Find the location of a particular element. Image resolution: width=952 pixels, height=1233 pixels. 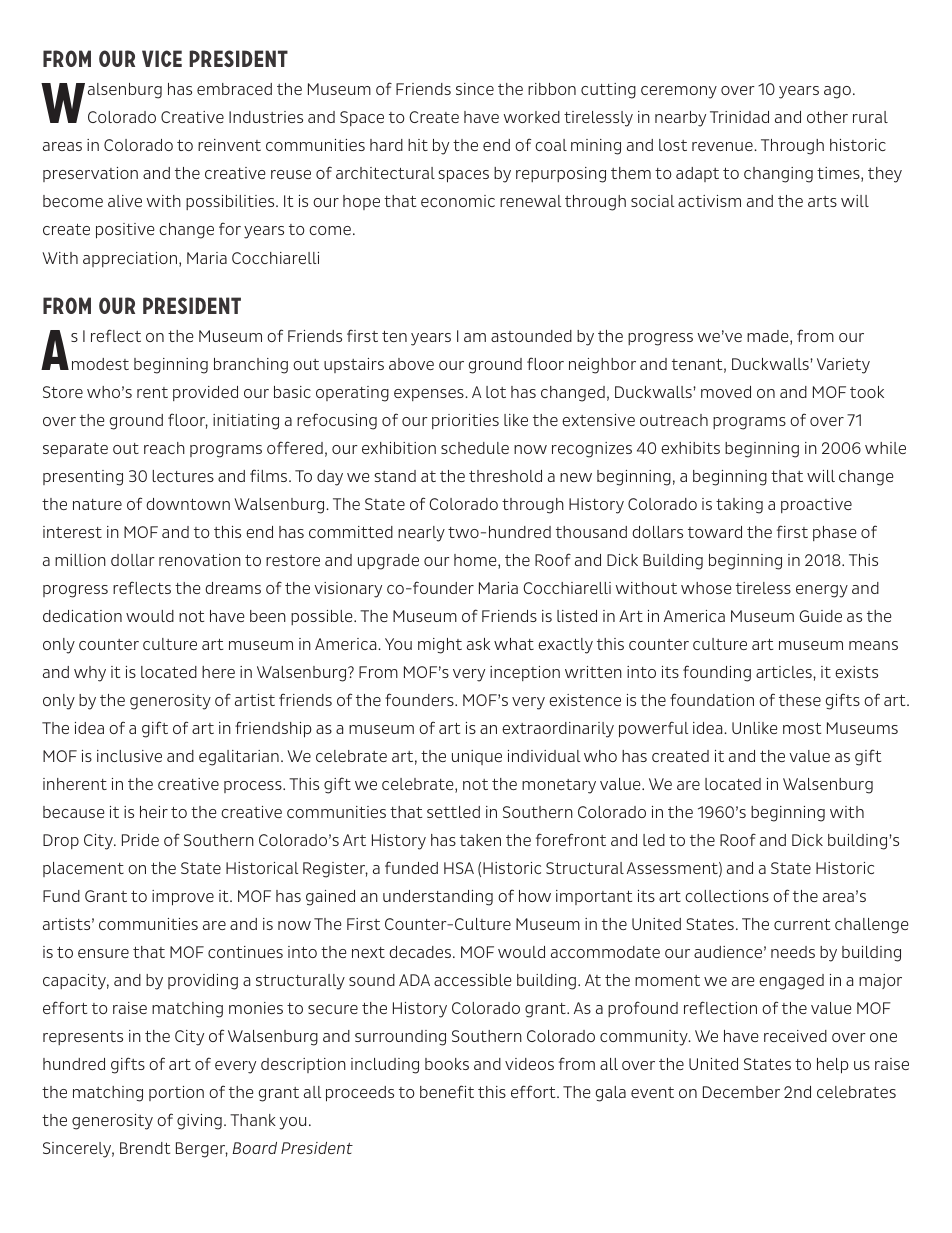

Vice is located at coordinates (162, 58).
